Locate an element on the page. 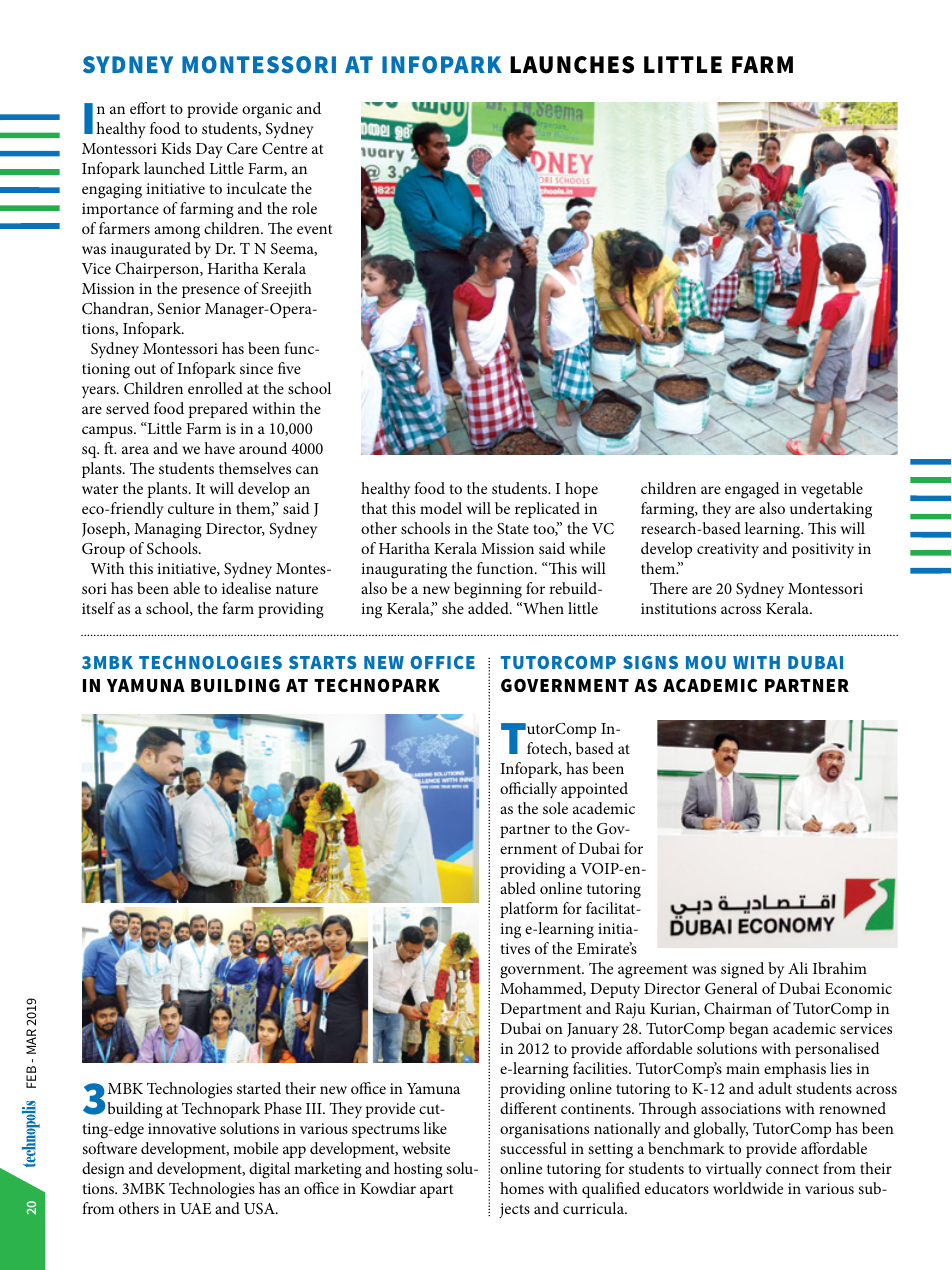  signed is located at coordinates (742, 970).
